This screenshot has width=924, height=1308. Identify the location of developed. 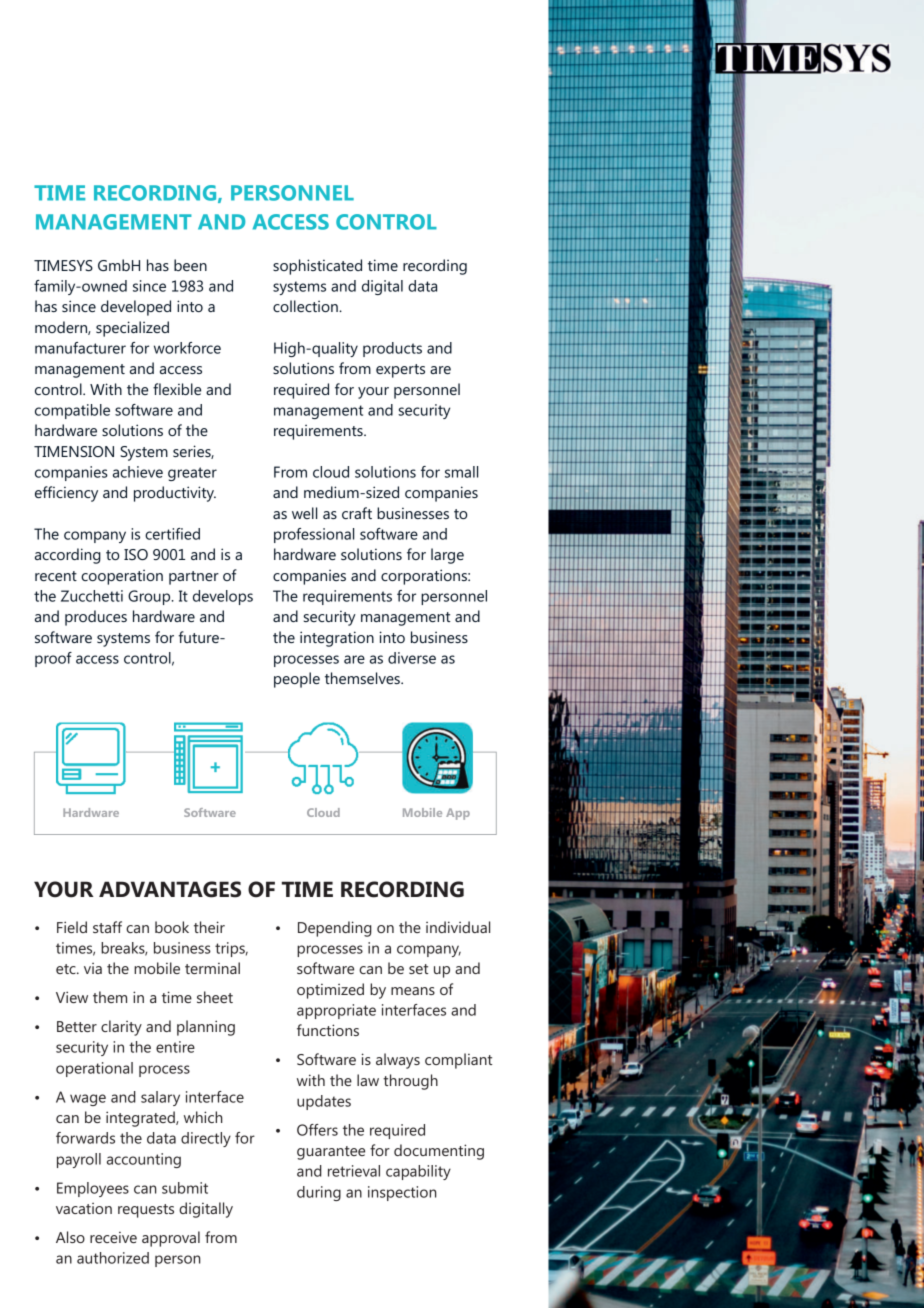
(136, 308).
